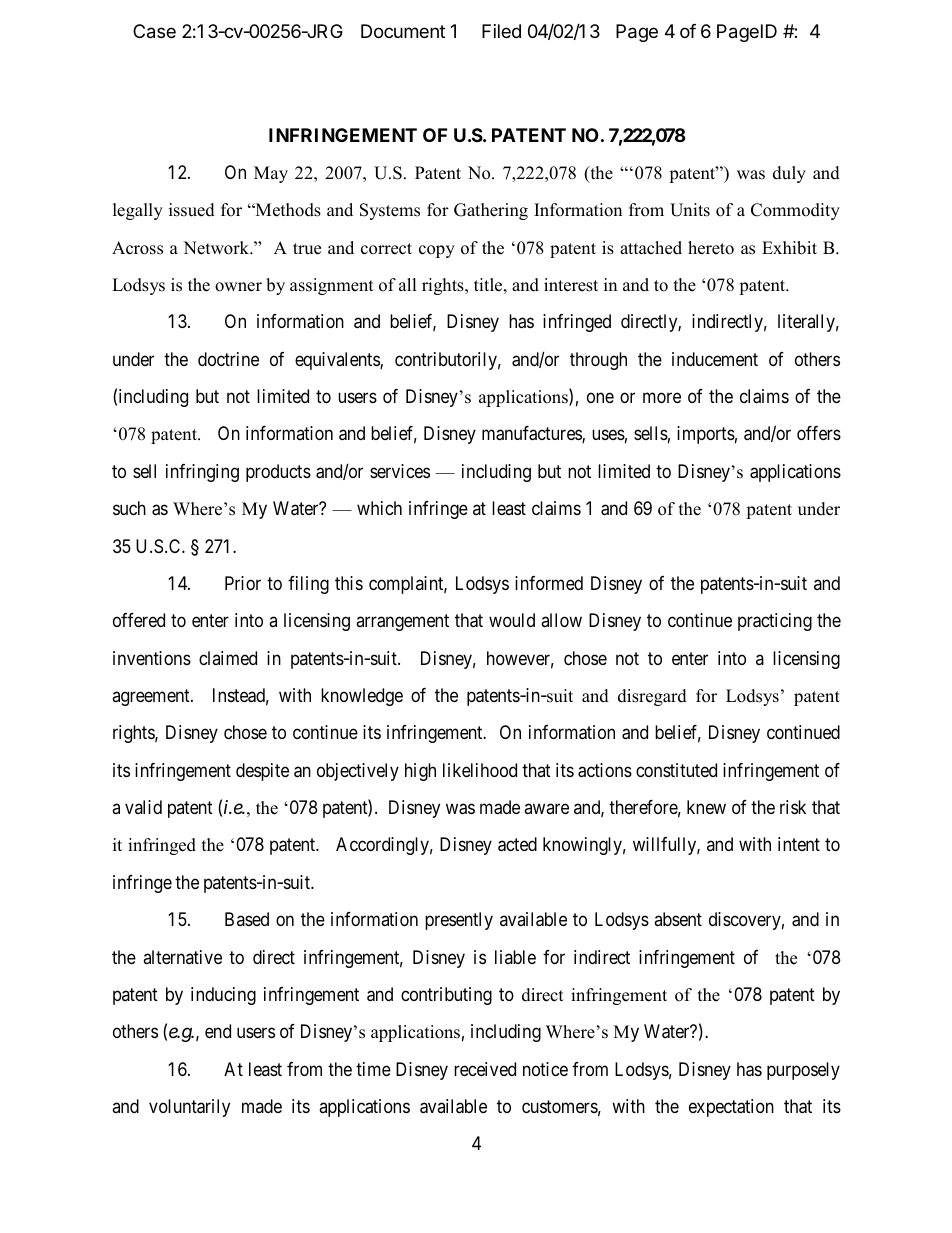 This page has width=952, height=1233. What do you see at coordinates (789, 174) in the page?
I see `duly` at bounding box center [789, 174].
